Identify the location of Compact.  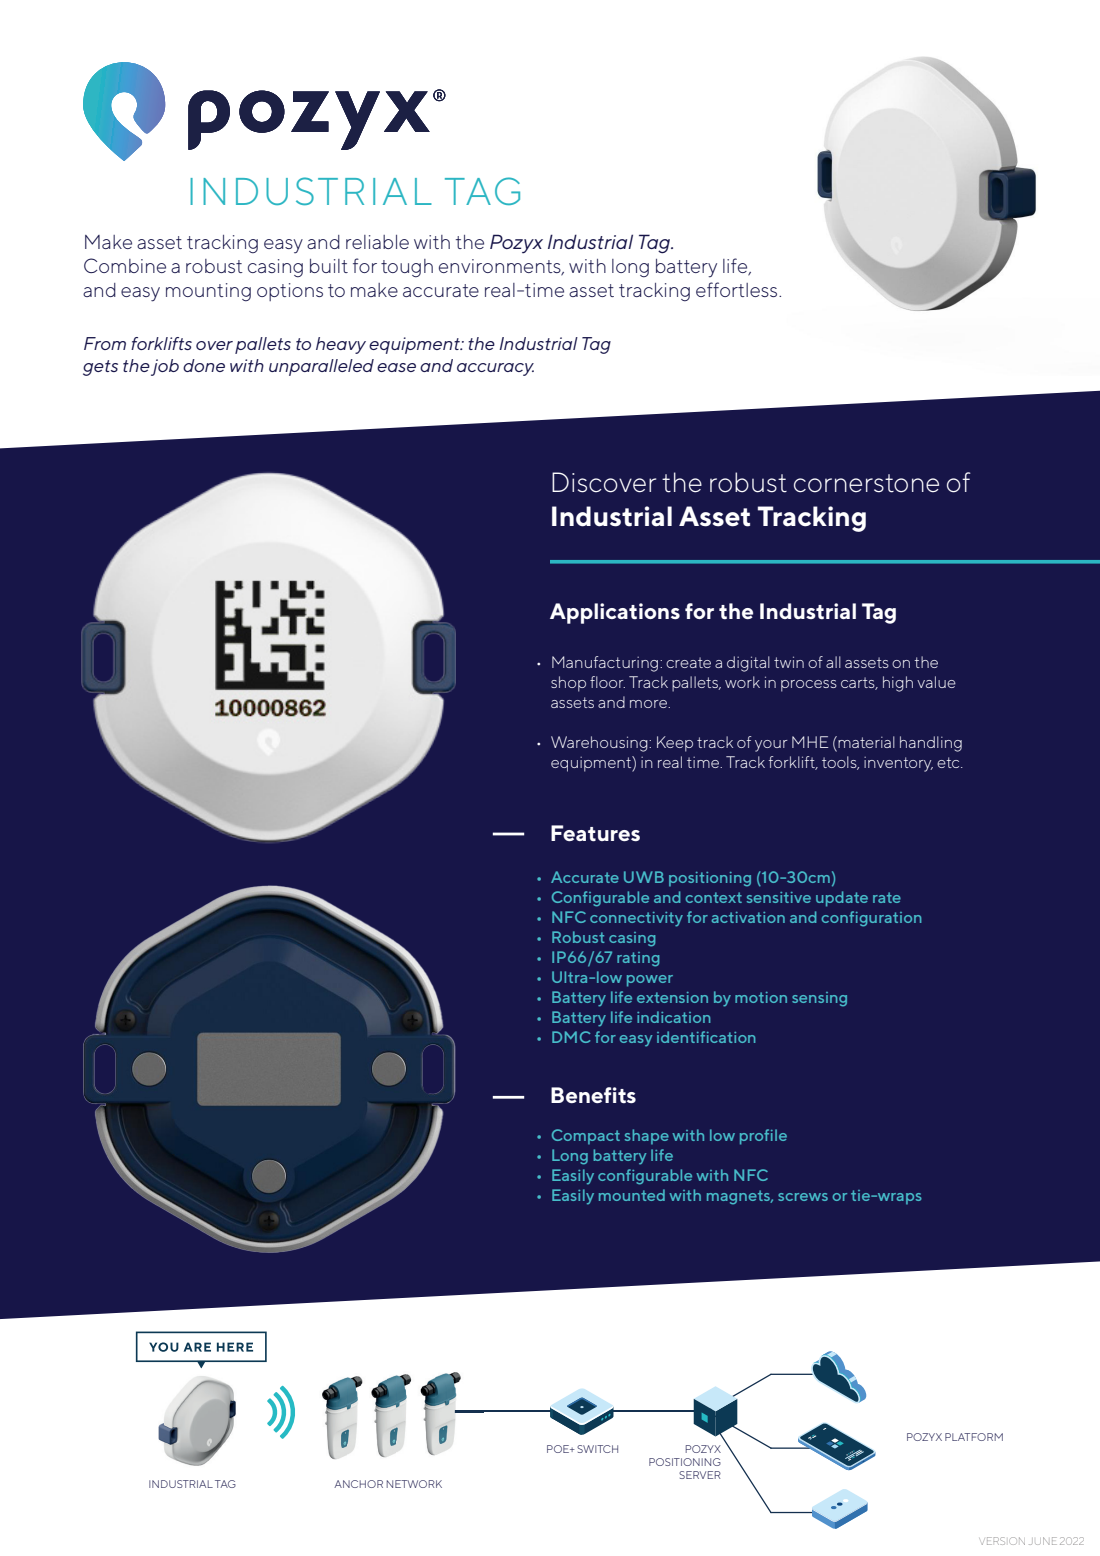
(586, 1137).
